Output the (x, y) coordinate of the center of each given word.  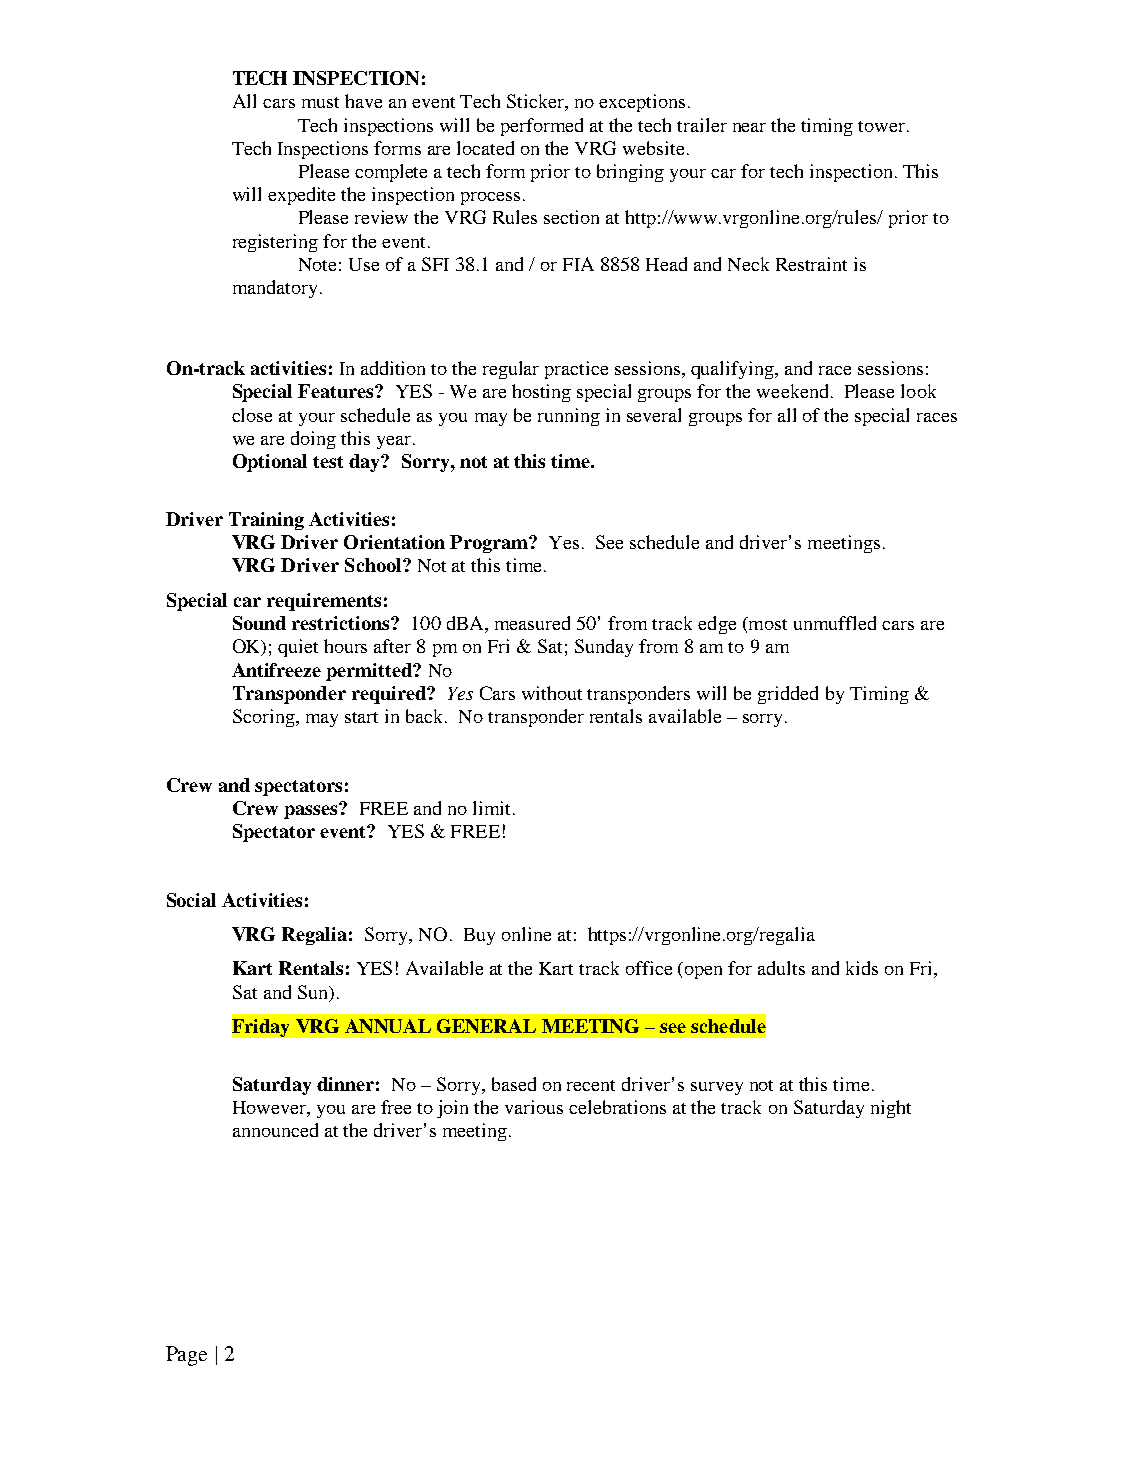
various (534, 1107)
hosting (541, 393)
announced (275, 1130)
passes (312, 811)
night (891, 1109)
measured (532, 623)
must (320, 102)
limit (491, 808)
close (252, 415)
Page (186, 1356)
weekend (792, 391)
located (485, 148)
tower (883, 126)
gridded (788, 695)
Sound (259, 623)
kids (862, 968)
